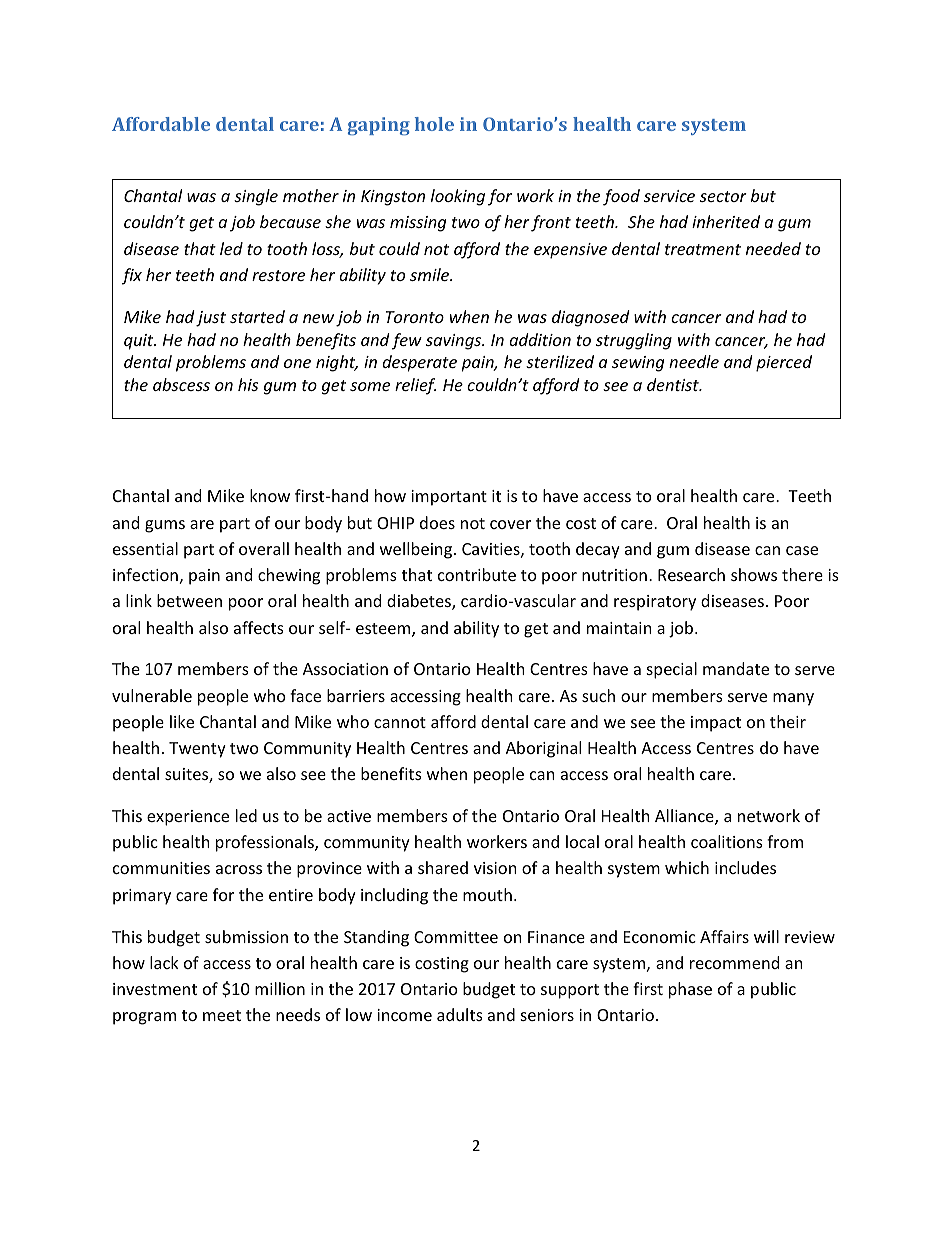 This page has height=1233, width=952. I want to click on adults, so click(460, 1014).
